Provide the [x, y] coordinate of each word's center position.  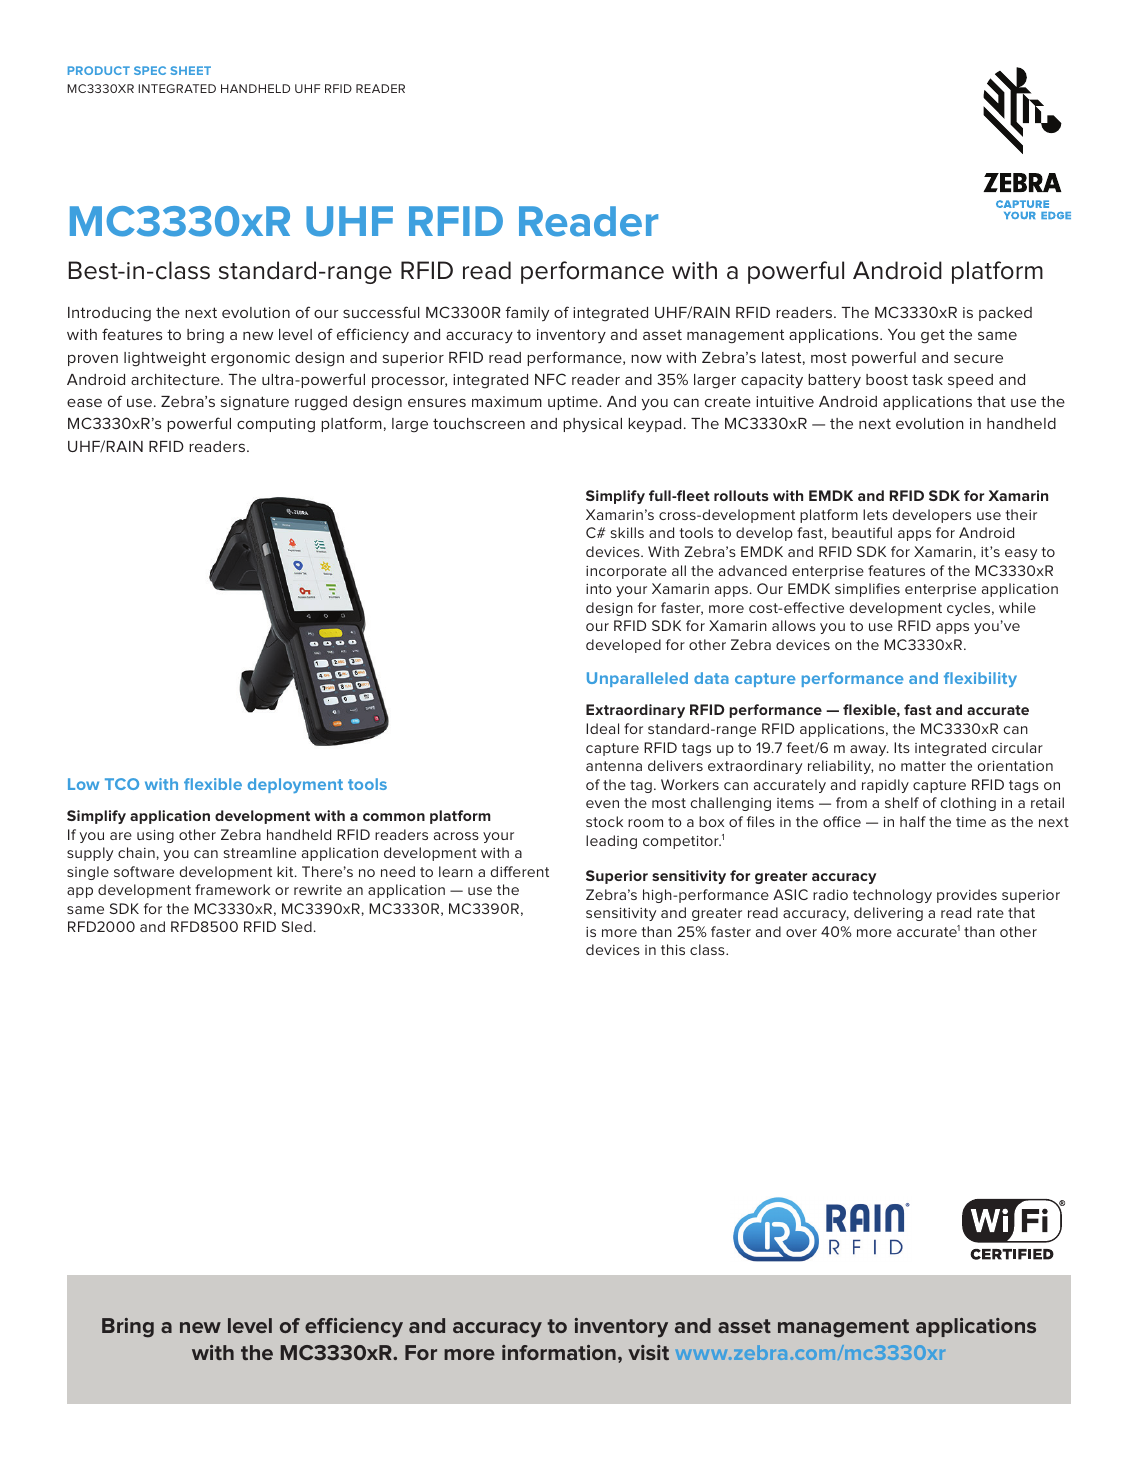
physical [592, 425]
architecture [176, 379]
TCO [122, 784]
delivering [888, 914]
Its [902, 747]
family [527, 313]
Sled [297, 926]
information [559, 1352]
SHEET [190, 70]
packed [1005, 314]
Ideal [602, 728]
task [927, 379]
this [673, 949]
